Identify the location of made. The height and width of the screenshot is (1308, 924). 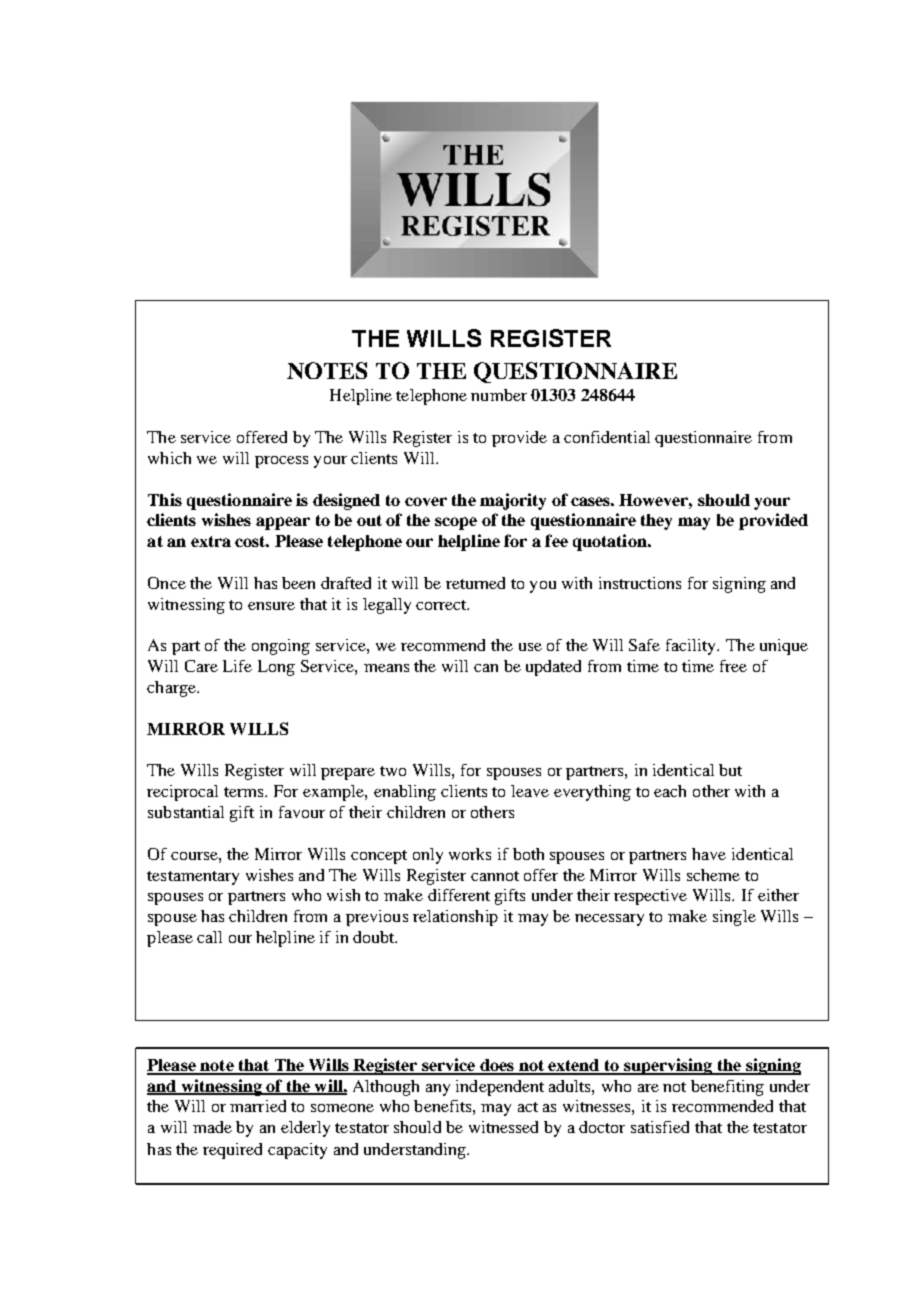
(212, 1127).
